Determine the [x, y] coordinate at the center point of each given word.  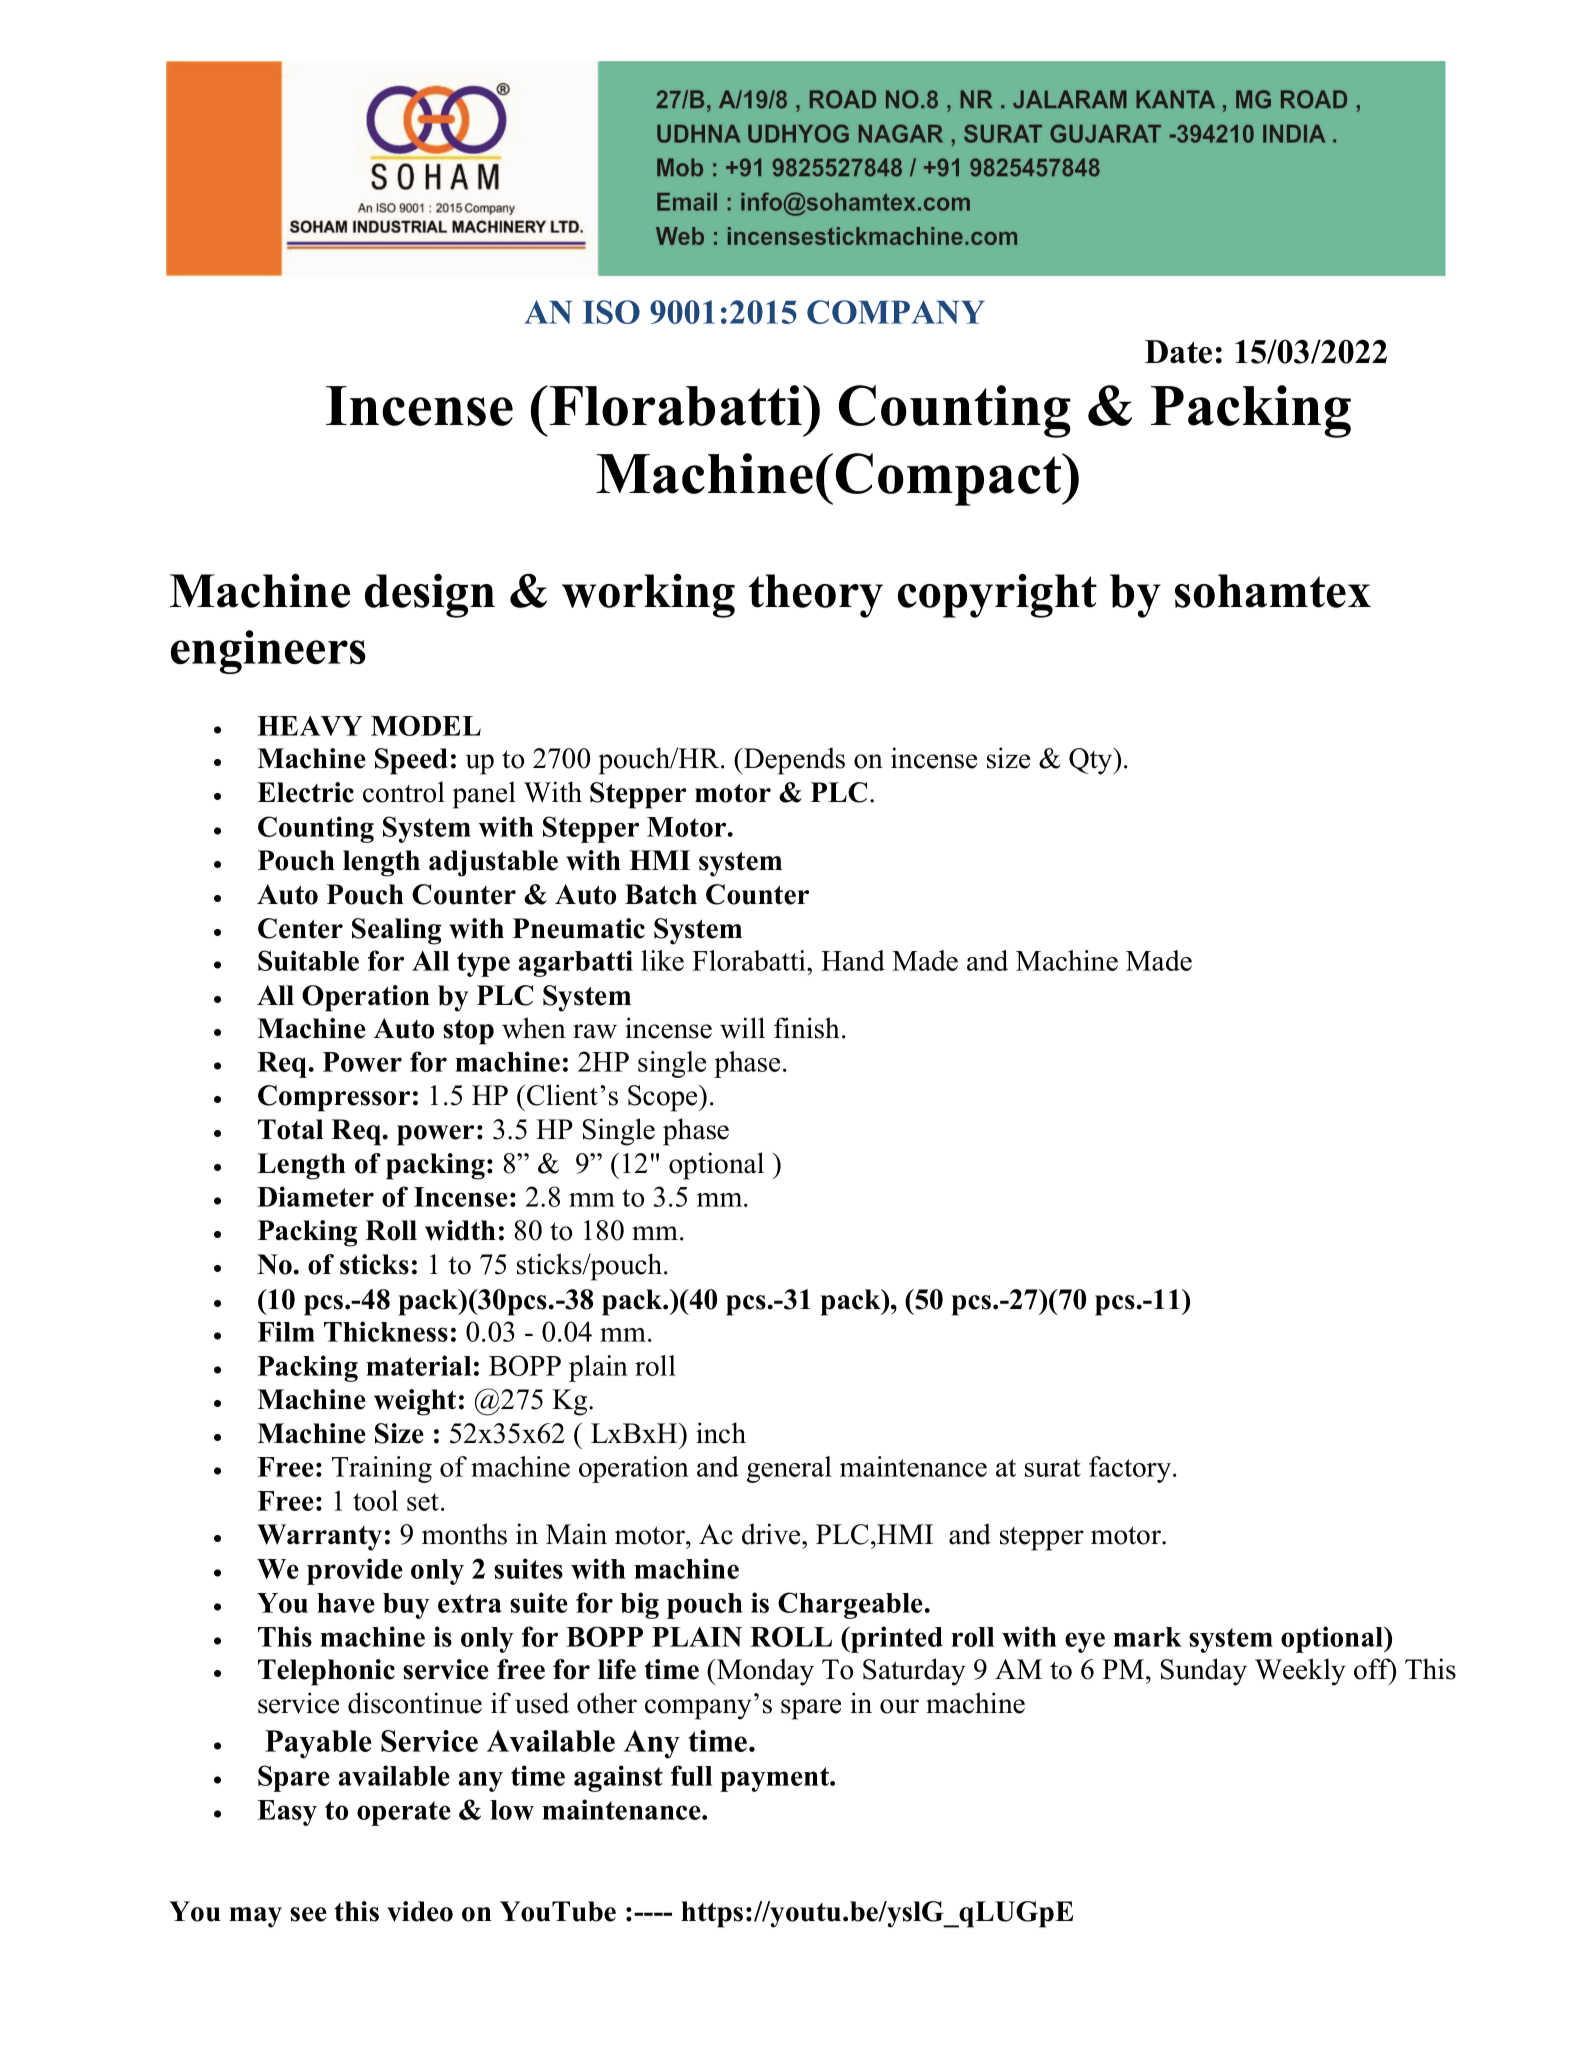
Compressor [334, 1098]
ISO [611, 312]
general [789, 1469]
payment [775, 1779]
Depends [793, 761]
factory [1131, 1469]
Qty [1092, 761]
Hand [853, 960]
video [420, 1911]
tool [375, 1500]
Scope [664, 1098]
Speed [411, 761]
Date [1178, 352]
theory [816, 596]
